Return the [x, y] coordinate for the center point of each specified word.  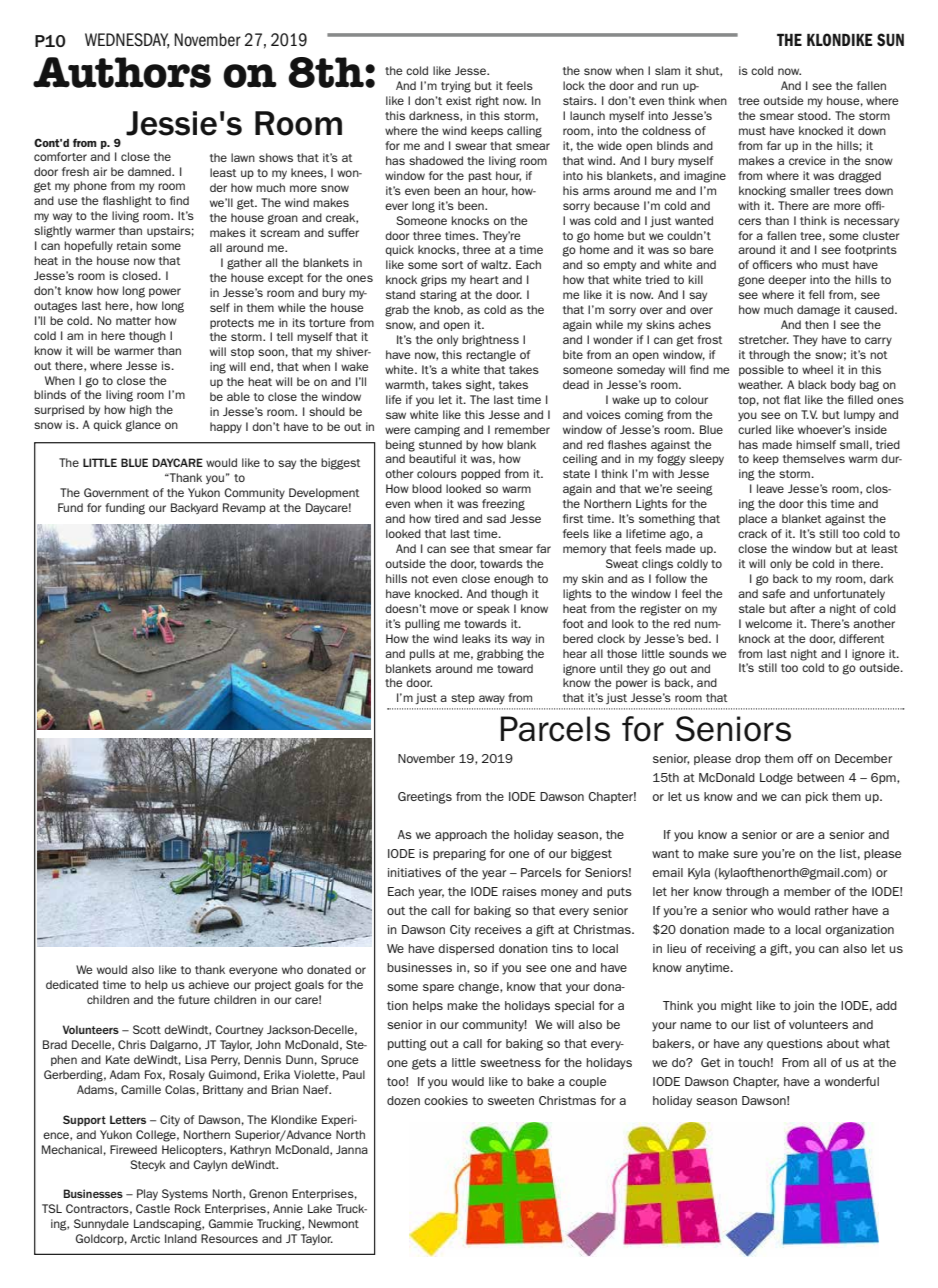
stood [814, 115]
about [843, 1043]
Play [147, 1195]
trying [456, 87]
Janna [352, 1149]
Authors [122, 72]
